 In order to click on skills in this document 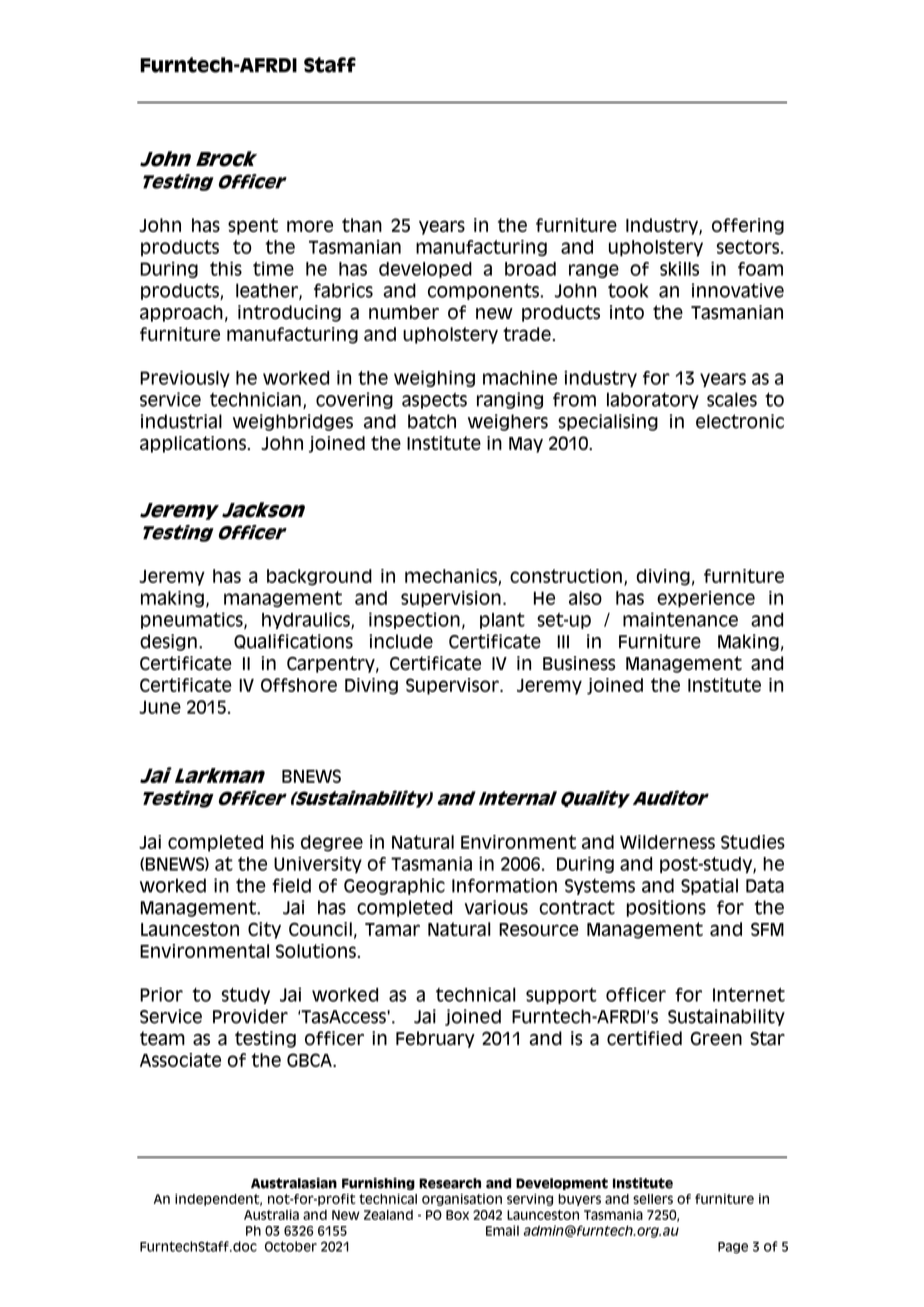, I will do `click(679, 269)`.
